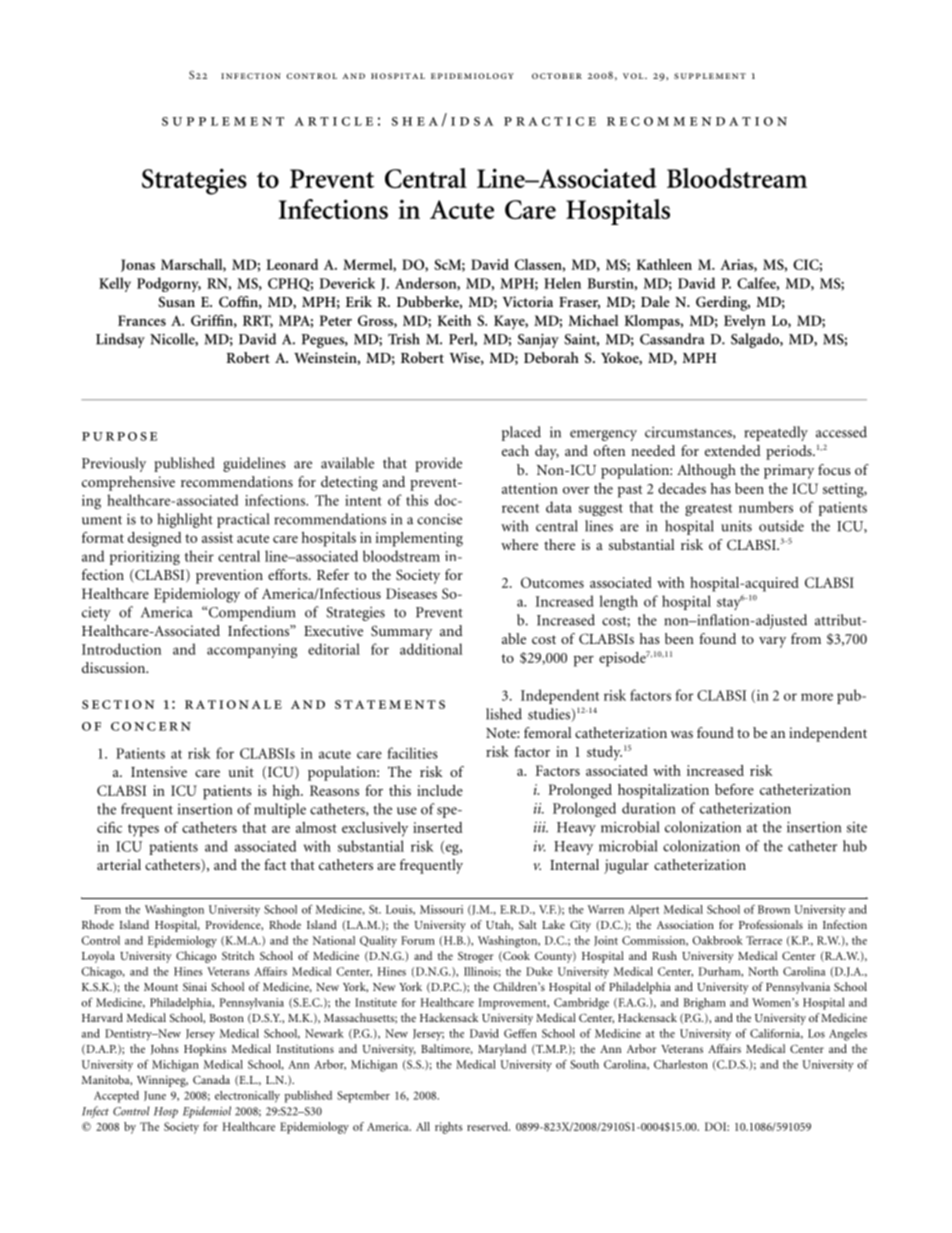 The width and height of the screenshot is (952, 1233). I want to click on Compendium, so click(251, 613).
